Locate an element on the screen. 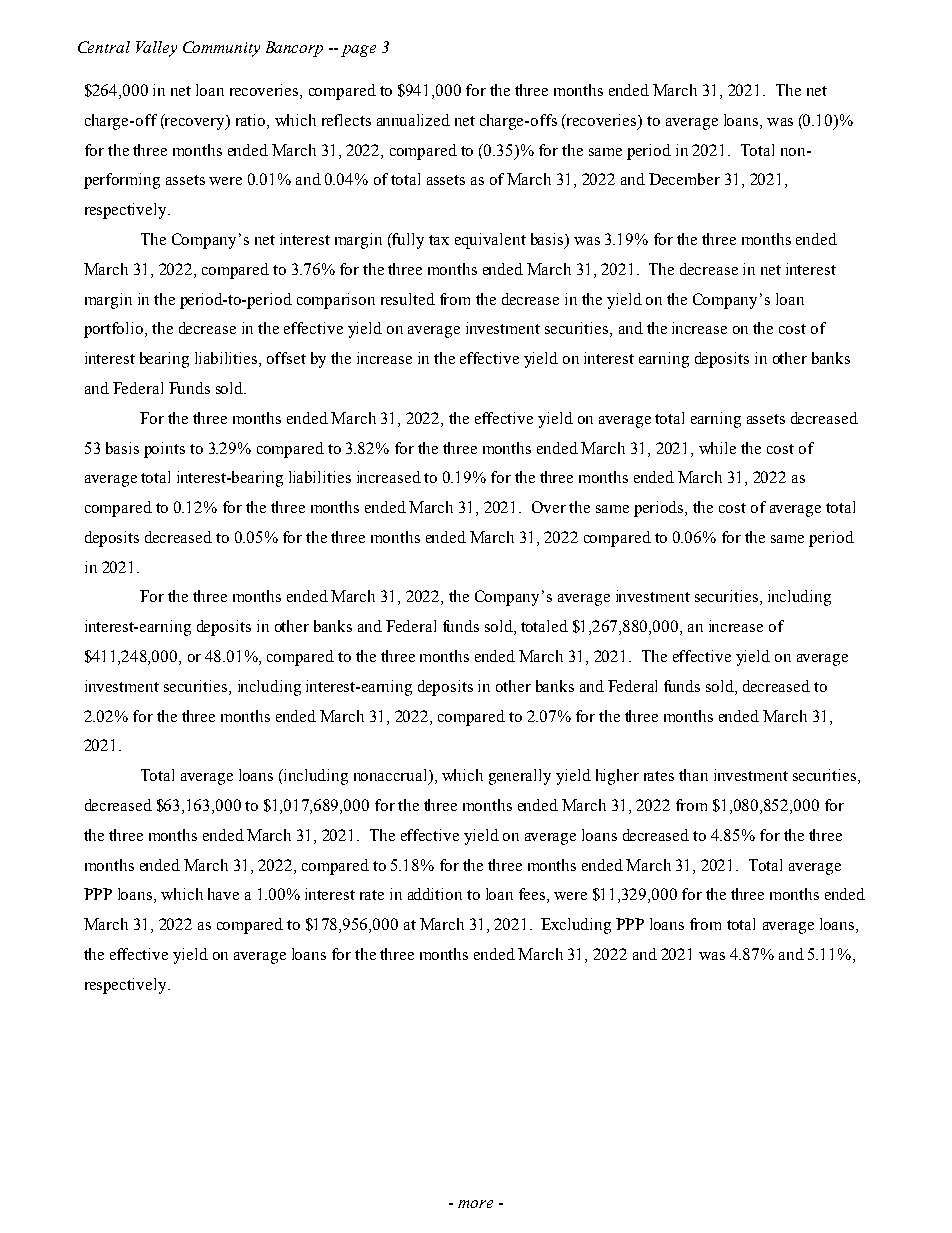  Valley is located at coordinates (156, 49).
